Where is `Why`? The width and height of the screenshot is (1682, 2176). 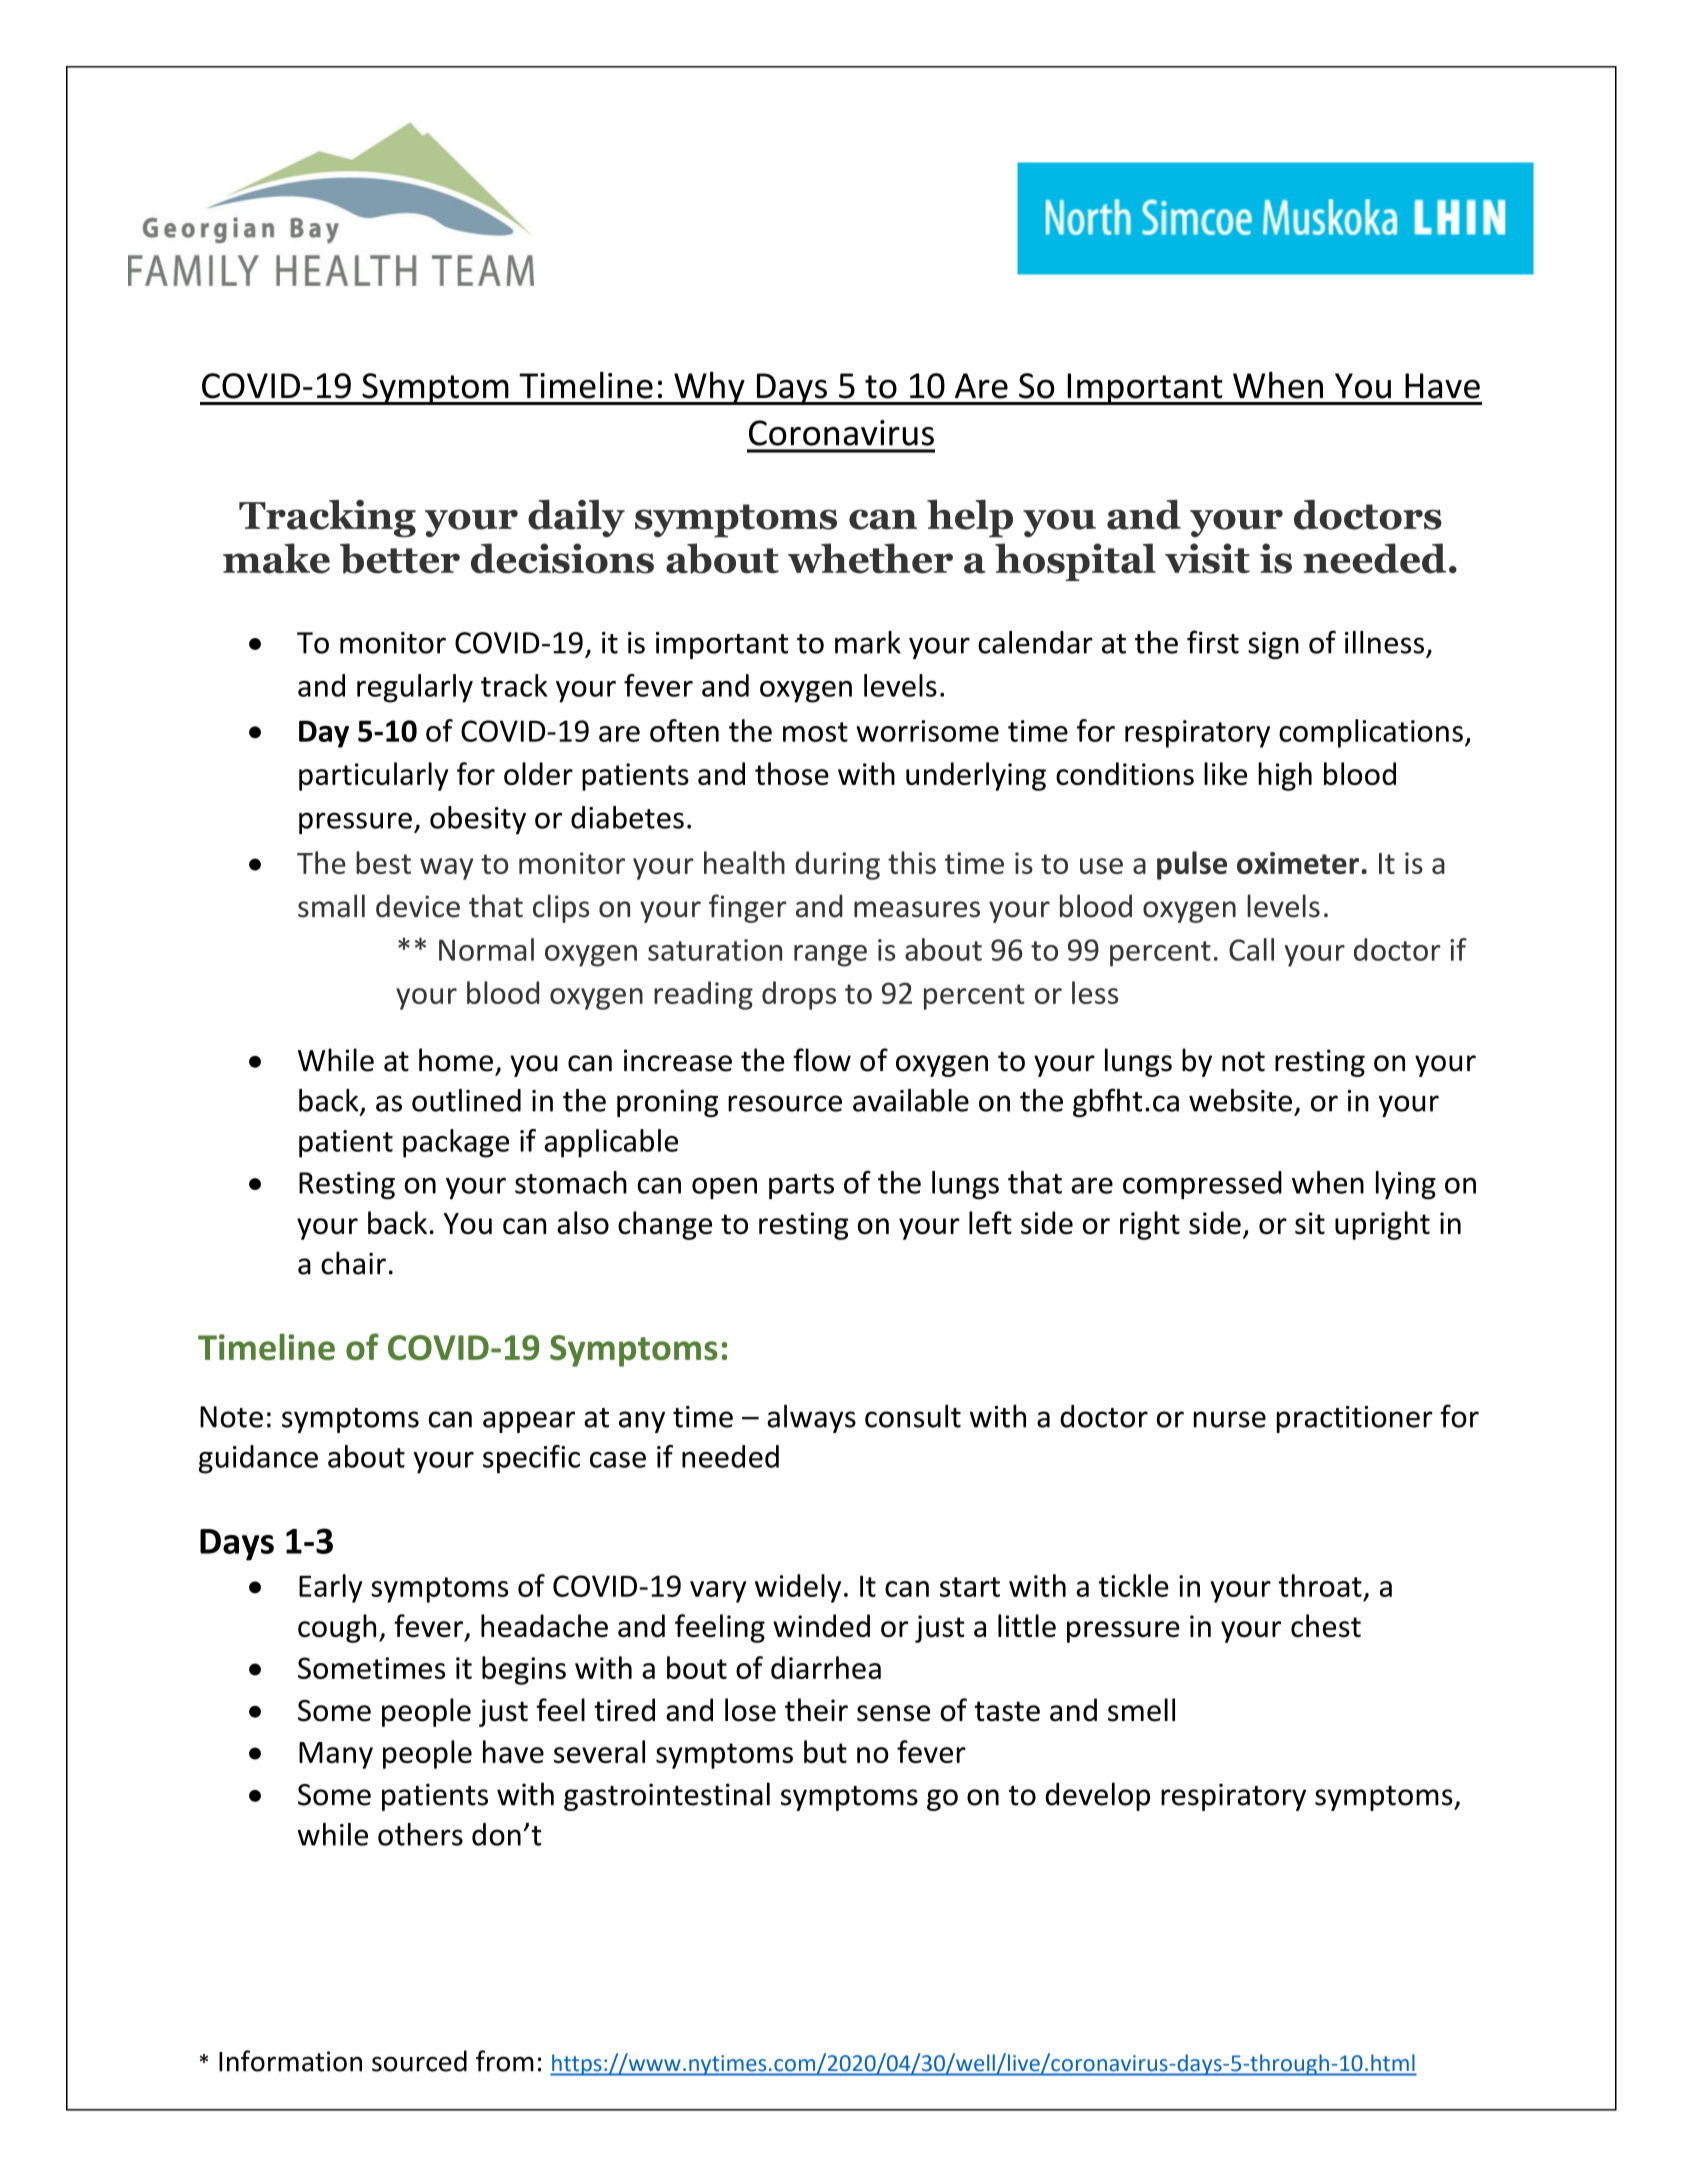
Why is located at coordinates (709, 388).
